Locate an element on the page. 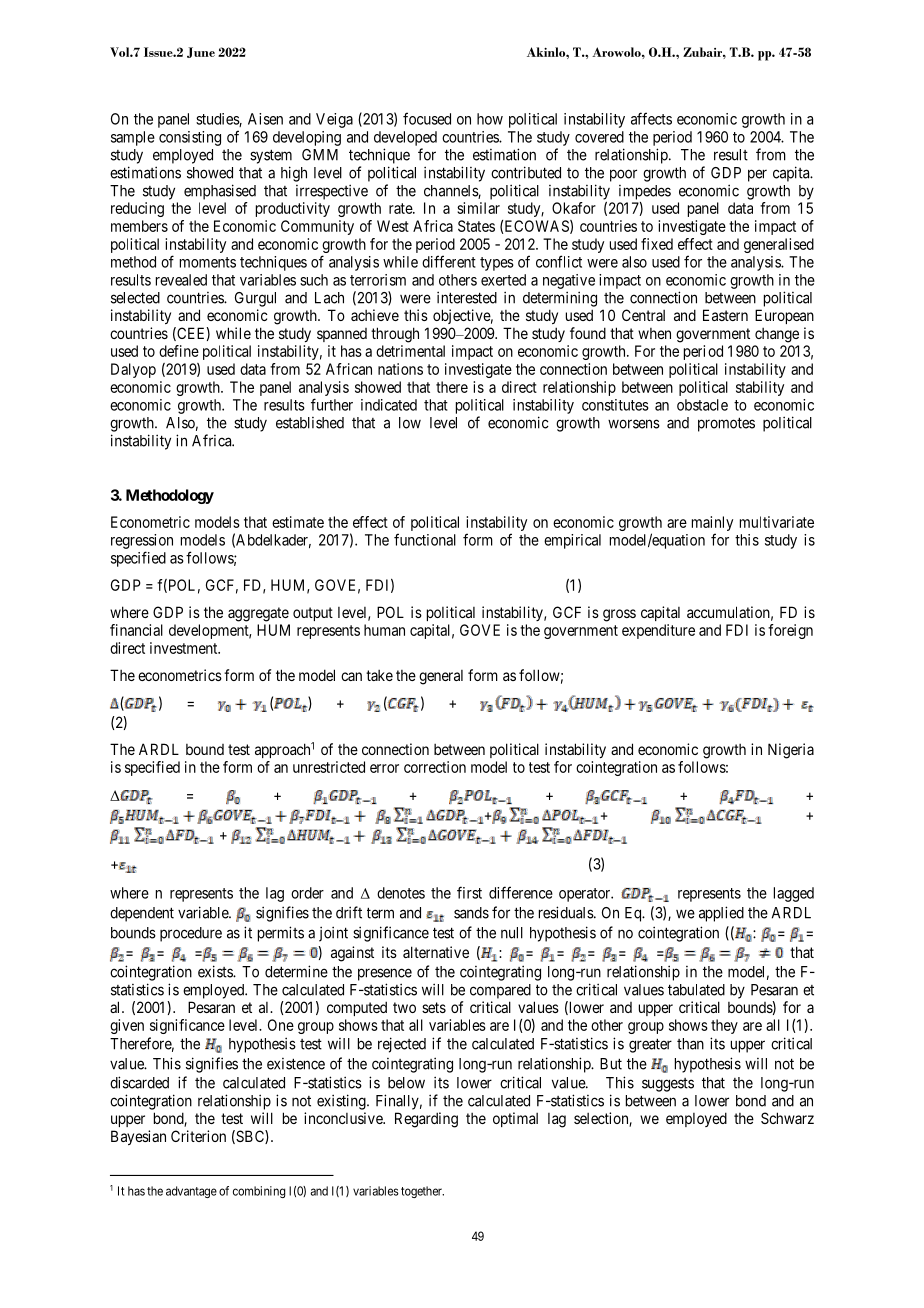  Criterion is located at coordinates (198, 1136).
